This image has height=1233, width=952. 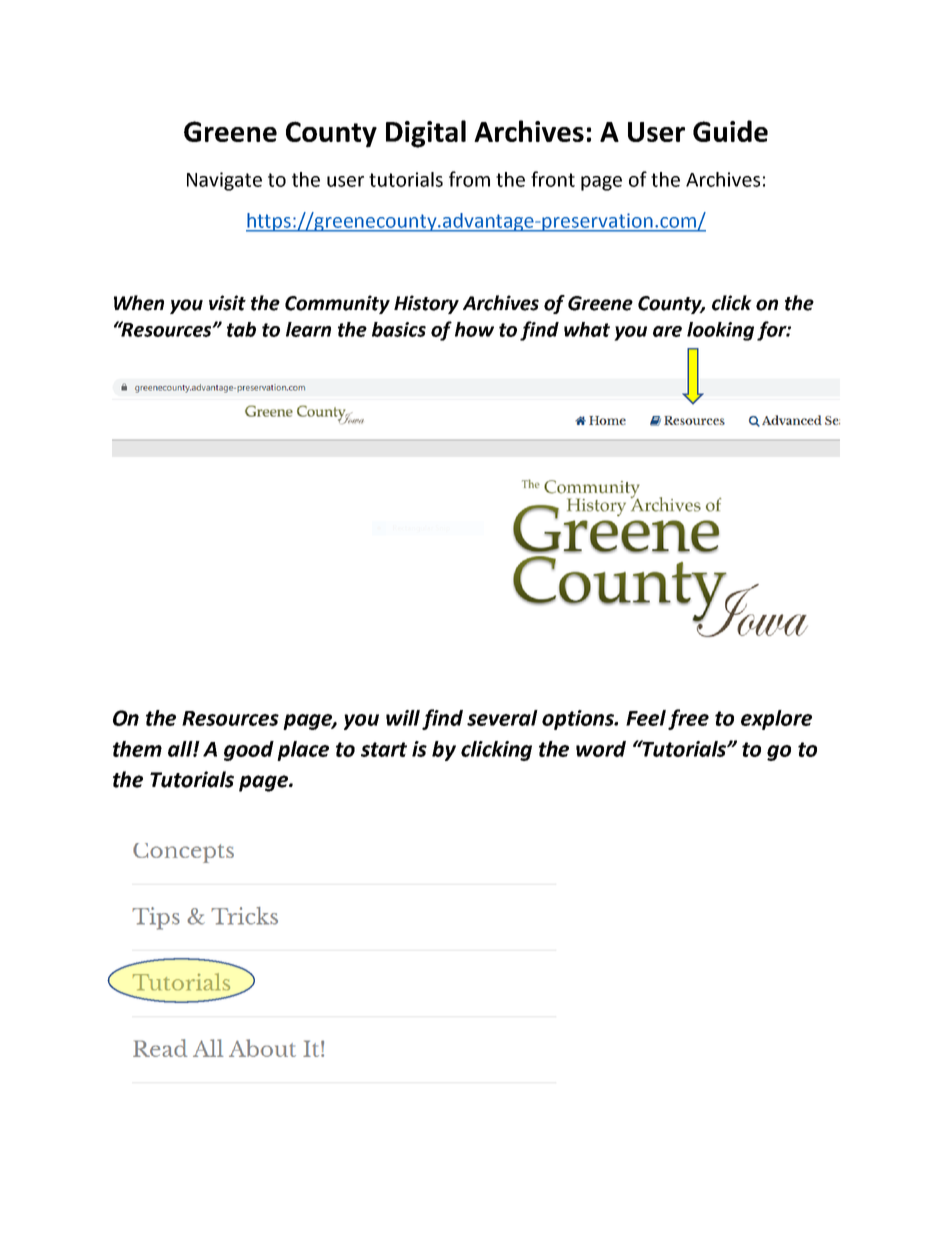 What do you see at coordinates (224, 181) in the image?
I see `Navigate` at bounding box center [224, 181].
